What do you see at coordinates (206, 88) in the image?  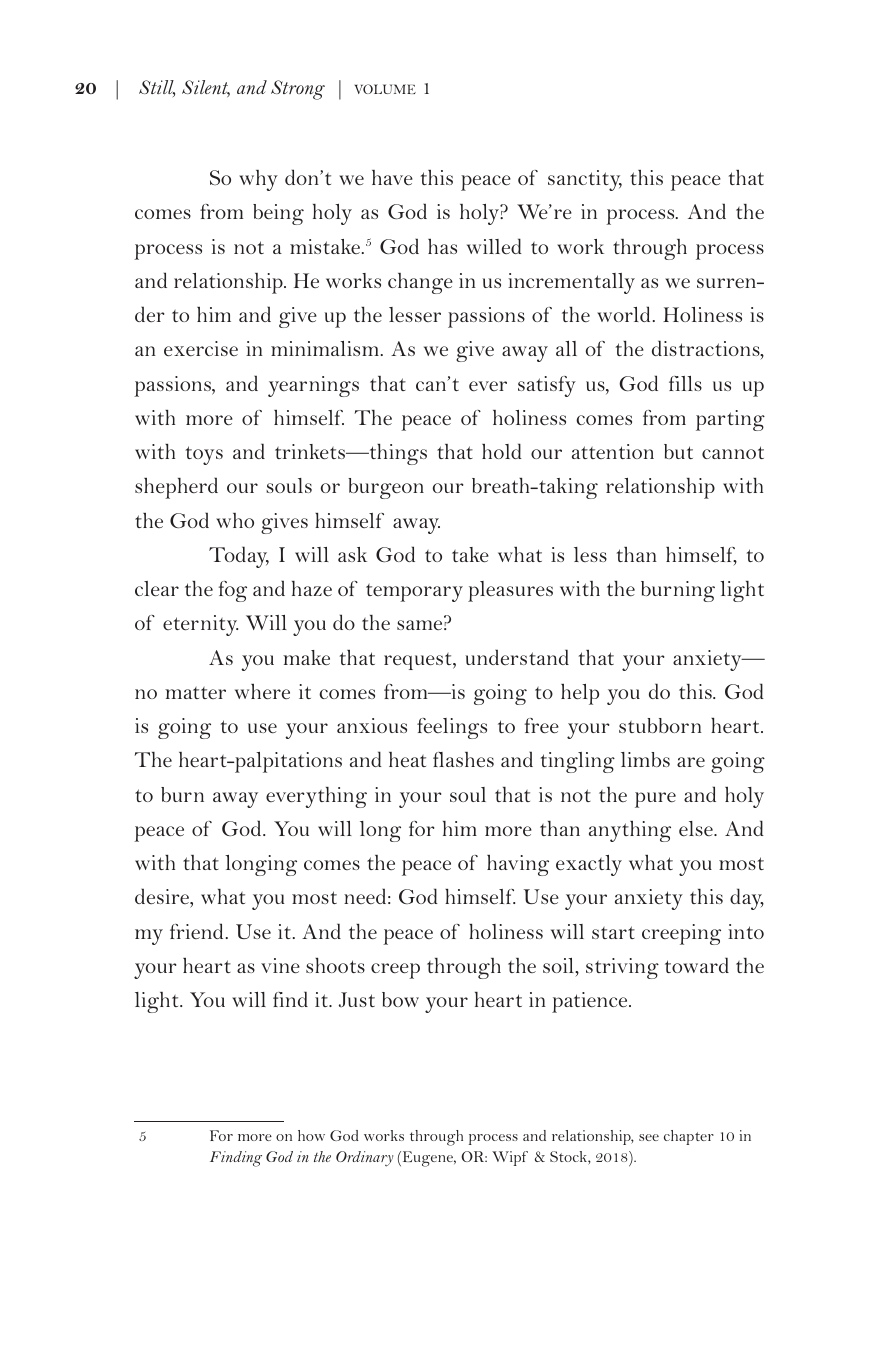 I see `Silent` at bounding box center [206, 88].
